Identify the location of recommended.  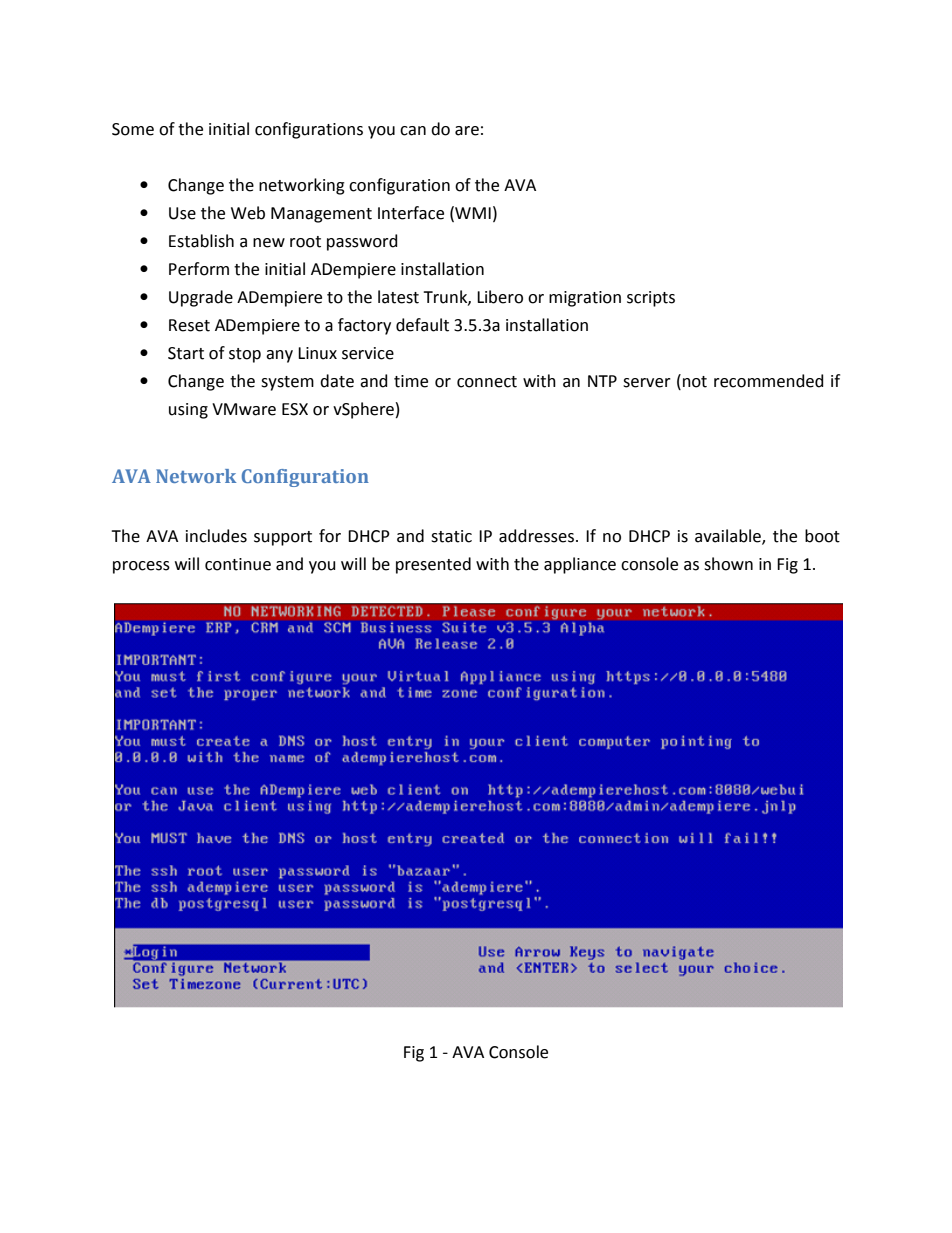
(769, 381).
